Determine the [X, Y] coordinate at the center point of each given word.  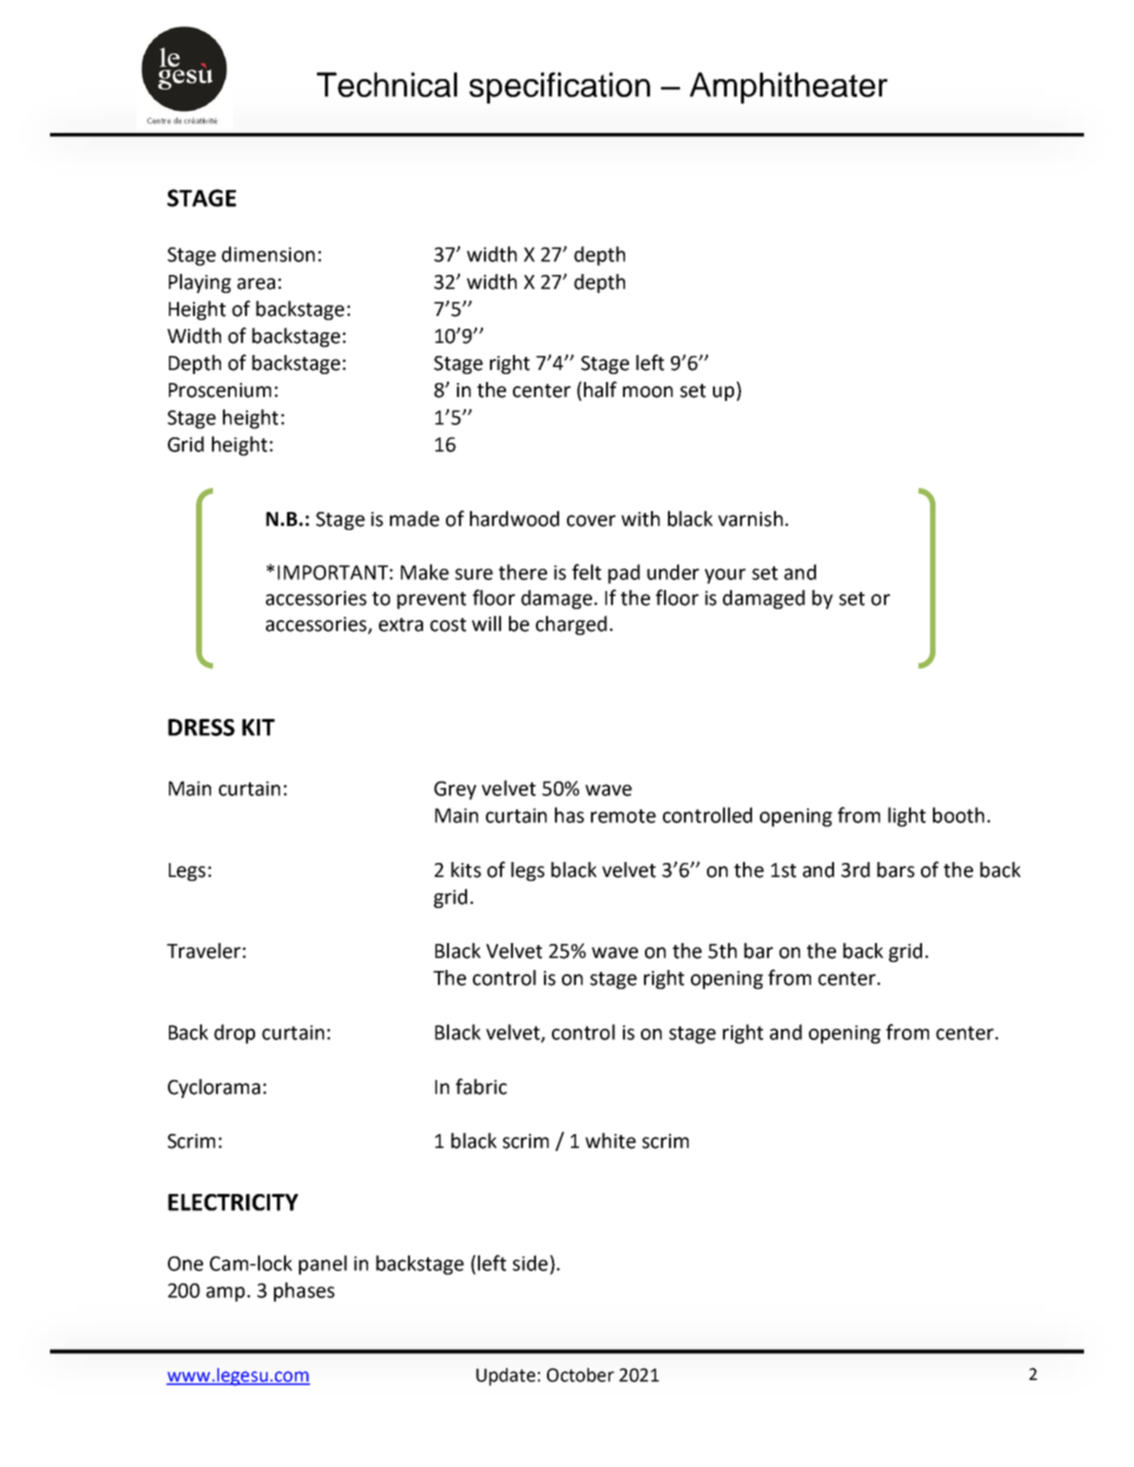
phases [304, 1292]
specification [559, 88]
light [907, 817]
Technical [387, 84]
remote [623, 816]
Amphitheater [789, 88]
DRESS [201, 727]
